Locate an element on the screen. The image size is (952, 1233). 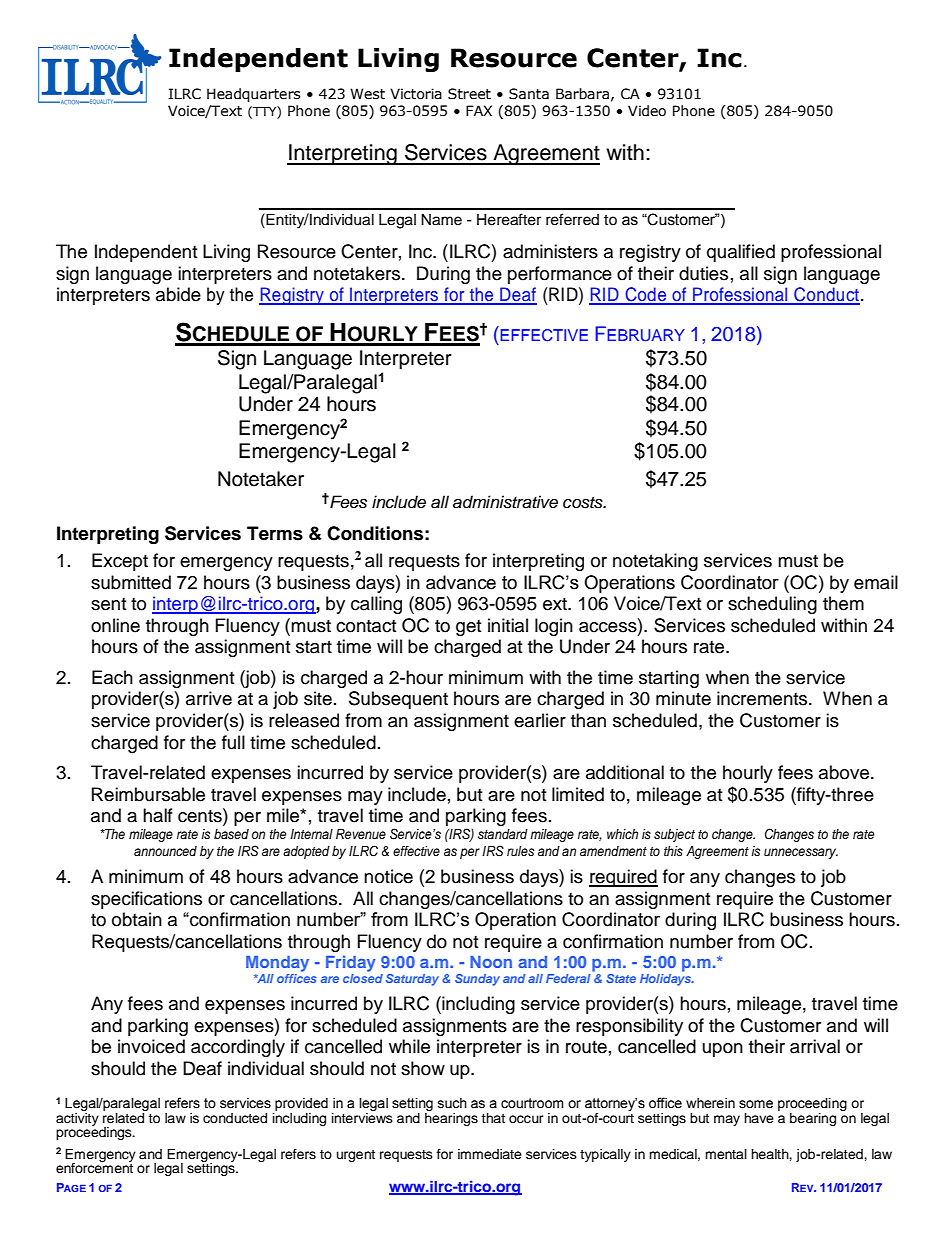
Video is located at coordinates (647, 111).
